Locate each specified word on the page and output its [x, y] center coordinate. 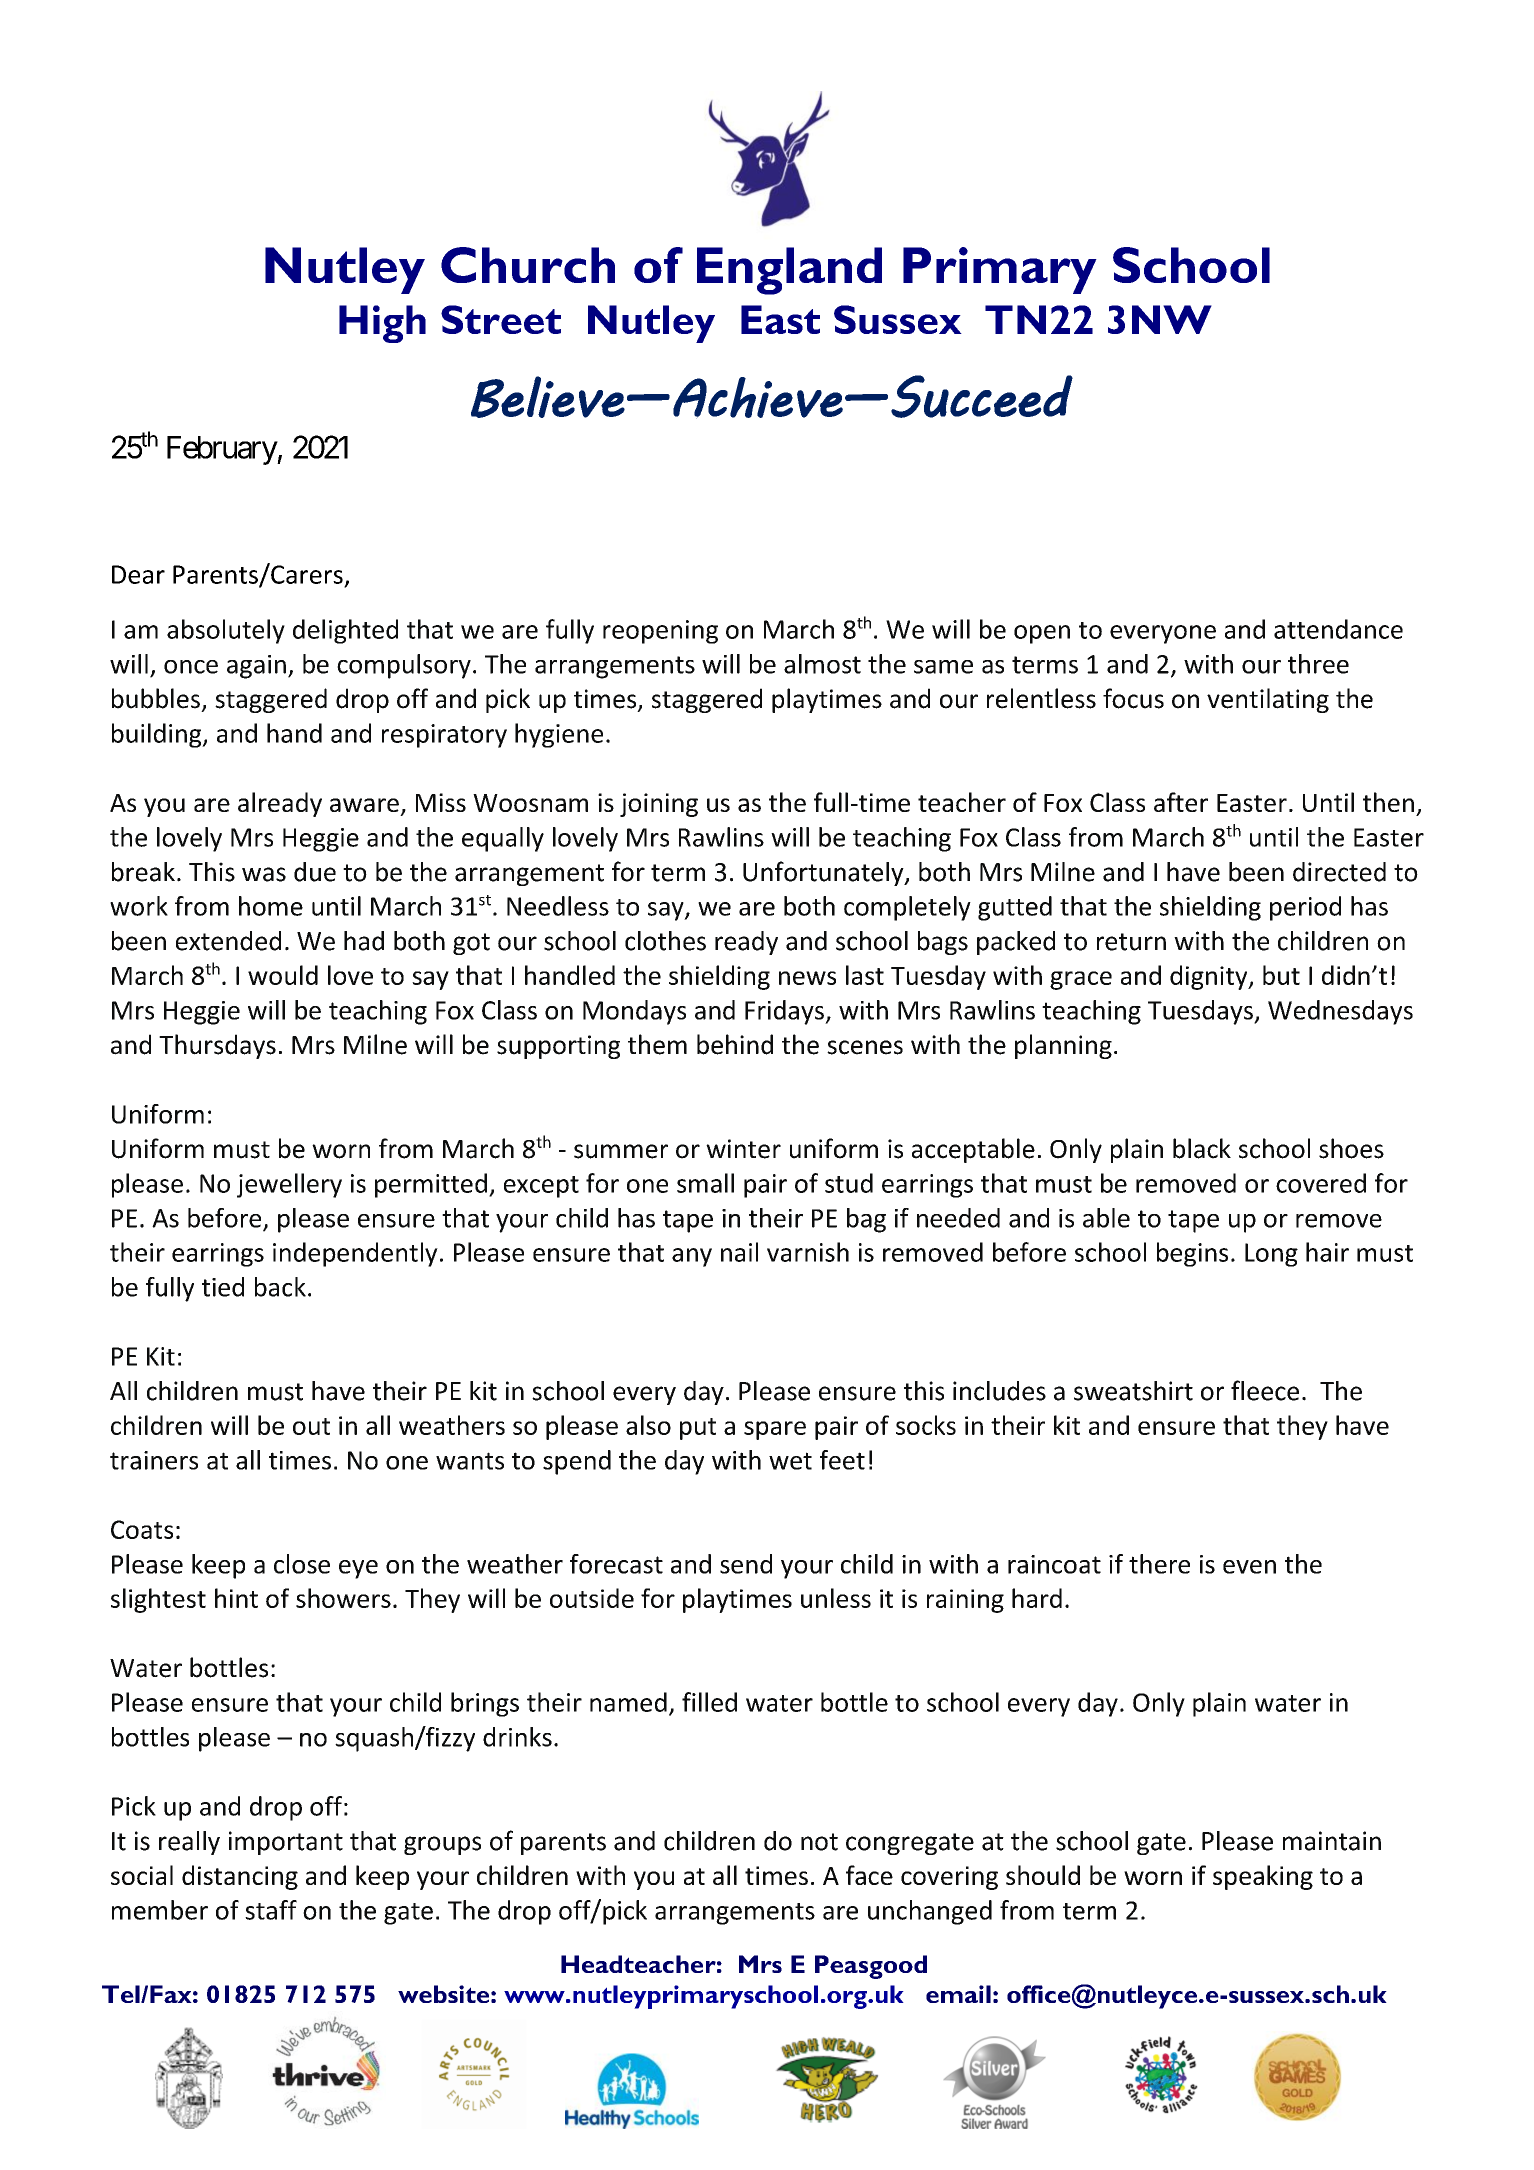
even [1249, 1567]
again [256, 667]
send [746, 1564]
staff [271, 1910]
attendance [1338, 629]
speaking [1263, 1877]
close [302, 1564]
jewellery [289, 1185]
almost [822, 664]
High [382, 324]
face [869, 1875]
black [1202, 1148]
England [789, 271]
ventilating [1268, 700]
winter [743, 1149]
